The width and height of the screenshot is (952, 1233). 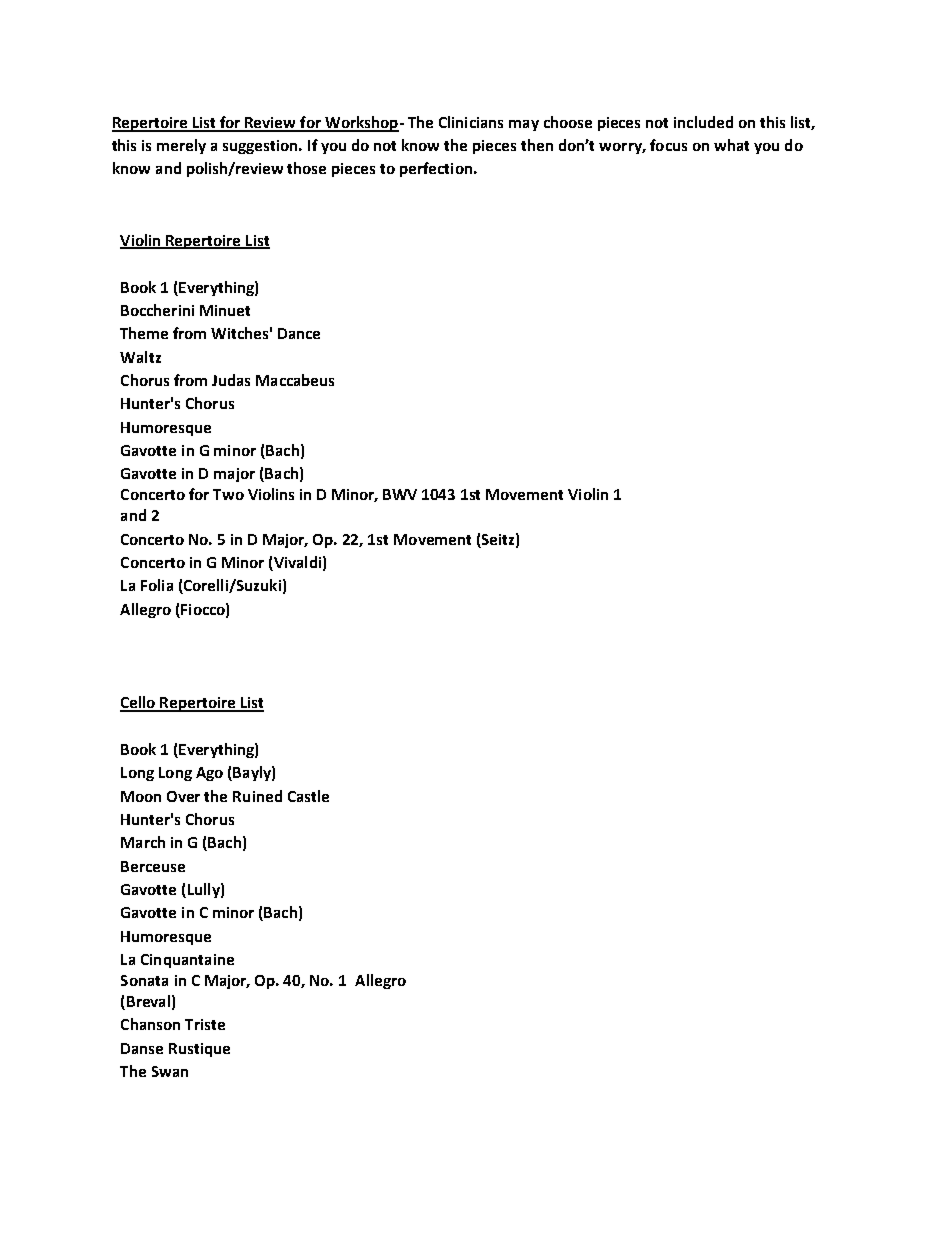 I want to click on what, so click(x=731, y=145).
